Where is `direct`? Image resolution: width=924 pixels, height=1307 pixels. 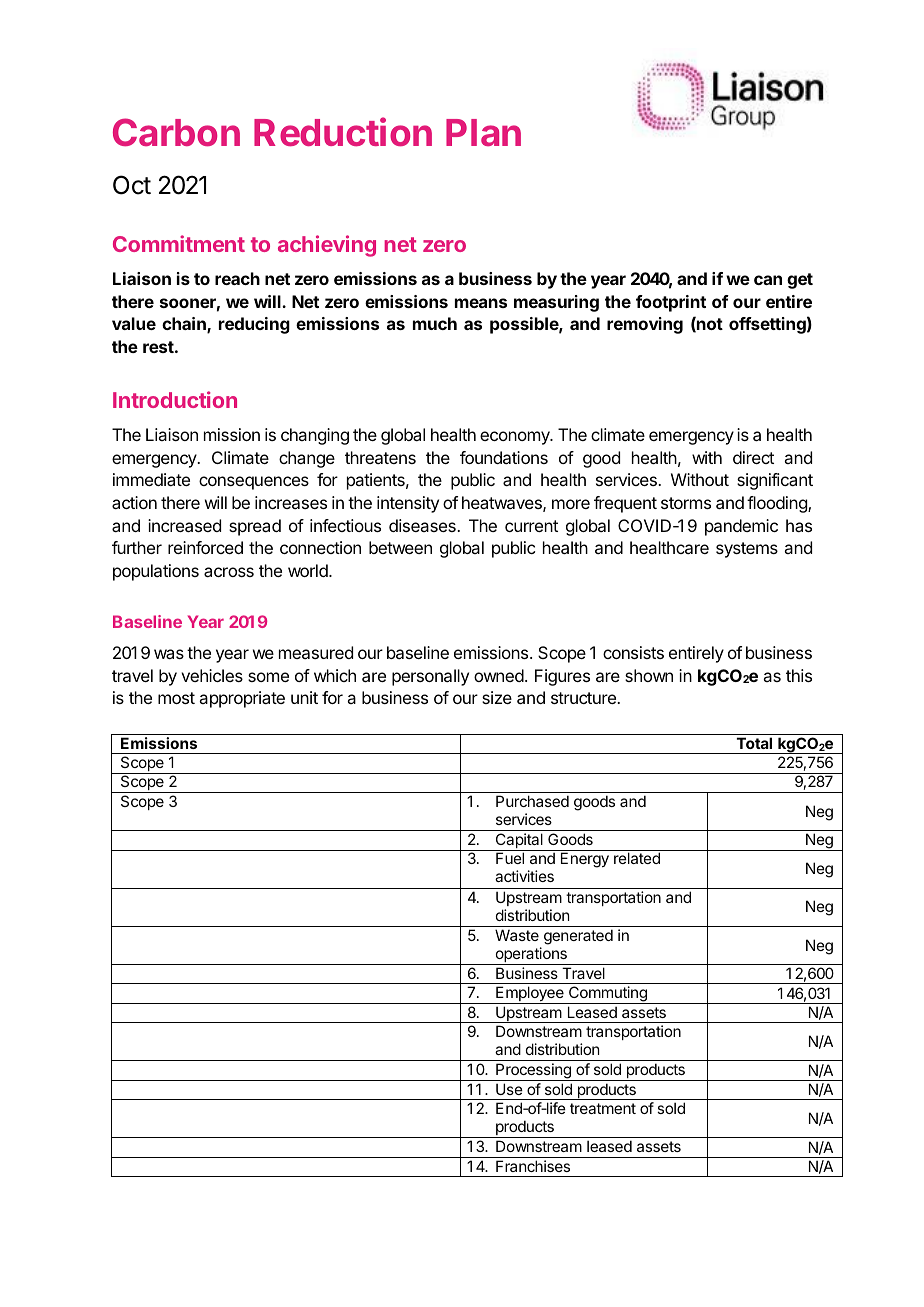
direct is located at coordinates (753, 457).
